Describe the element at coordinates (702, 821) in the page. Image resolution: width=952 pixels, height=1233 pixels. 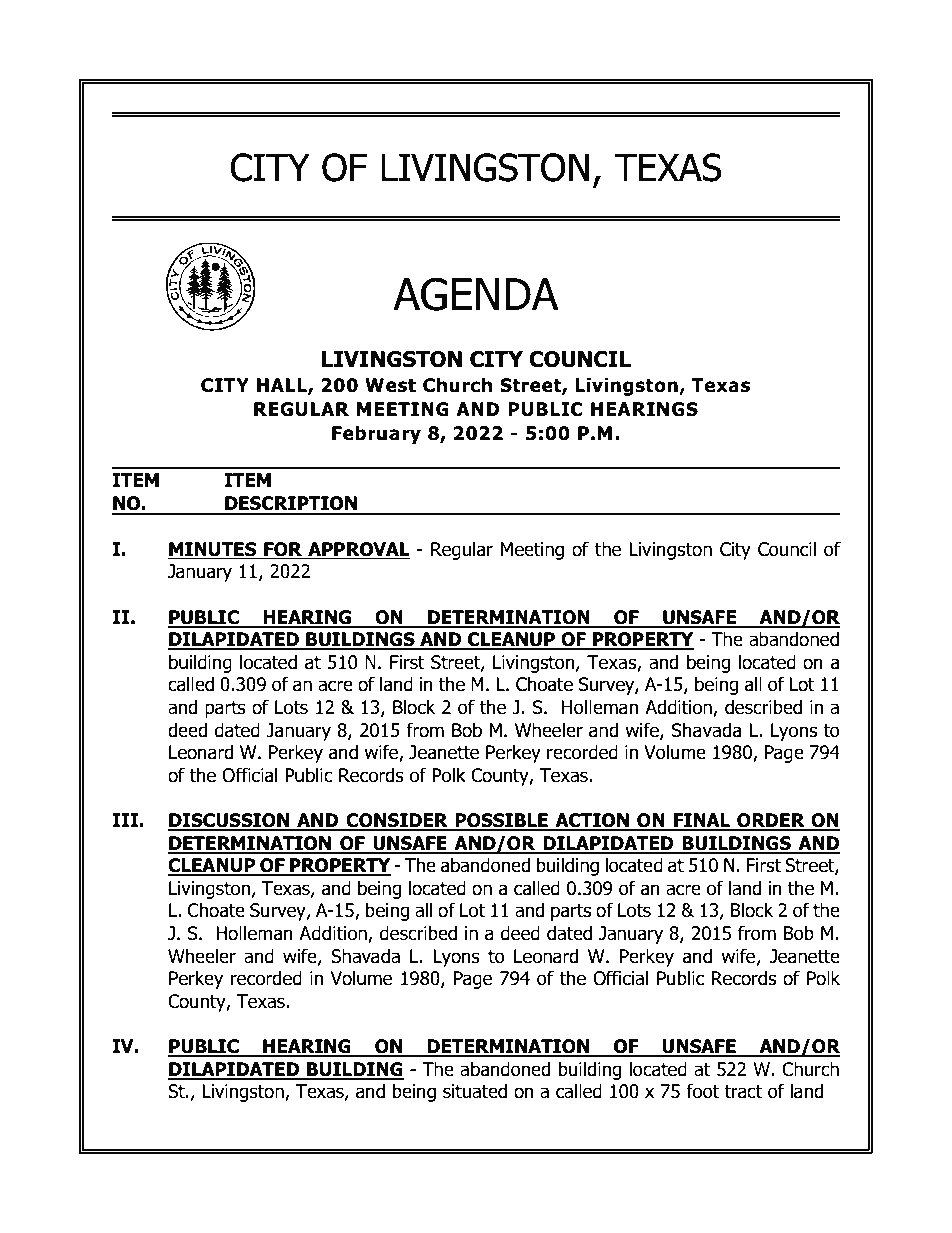
I see `FINAL` at that location.
